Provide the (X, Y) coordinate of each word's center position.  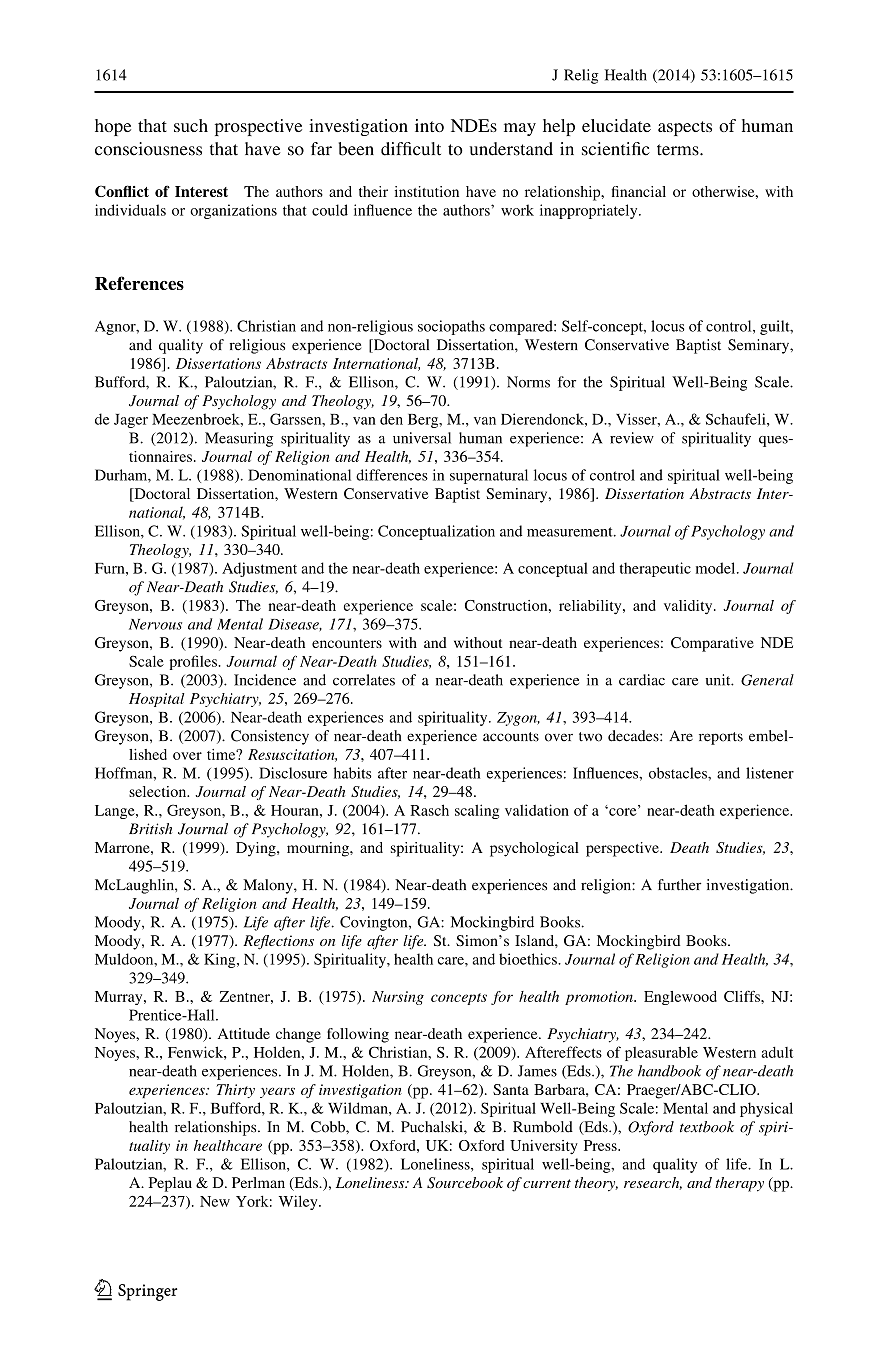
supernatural (489, 476)
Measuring (239, 439)
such (191, 125)
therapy (739, 1184)
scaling (477, 811)
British (150, 829)
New (215, 1201)
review (632, 438)
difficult (411, 149)
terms (679, 150)
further (679, 885)
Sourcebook (465, 1183)
